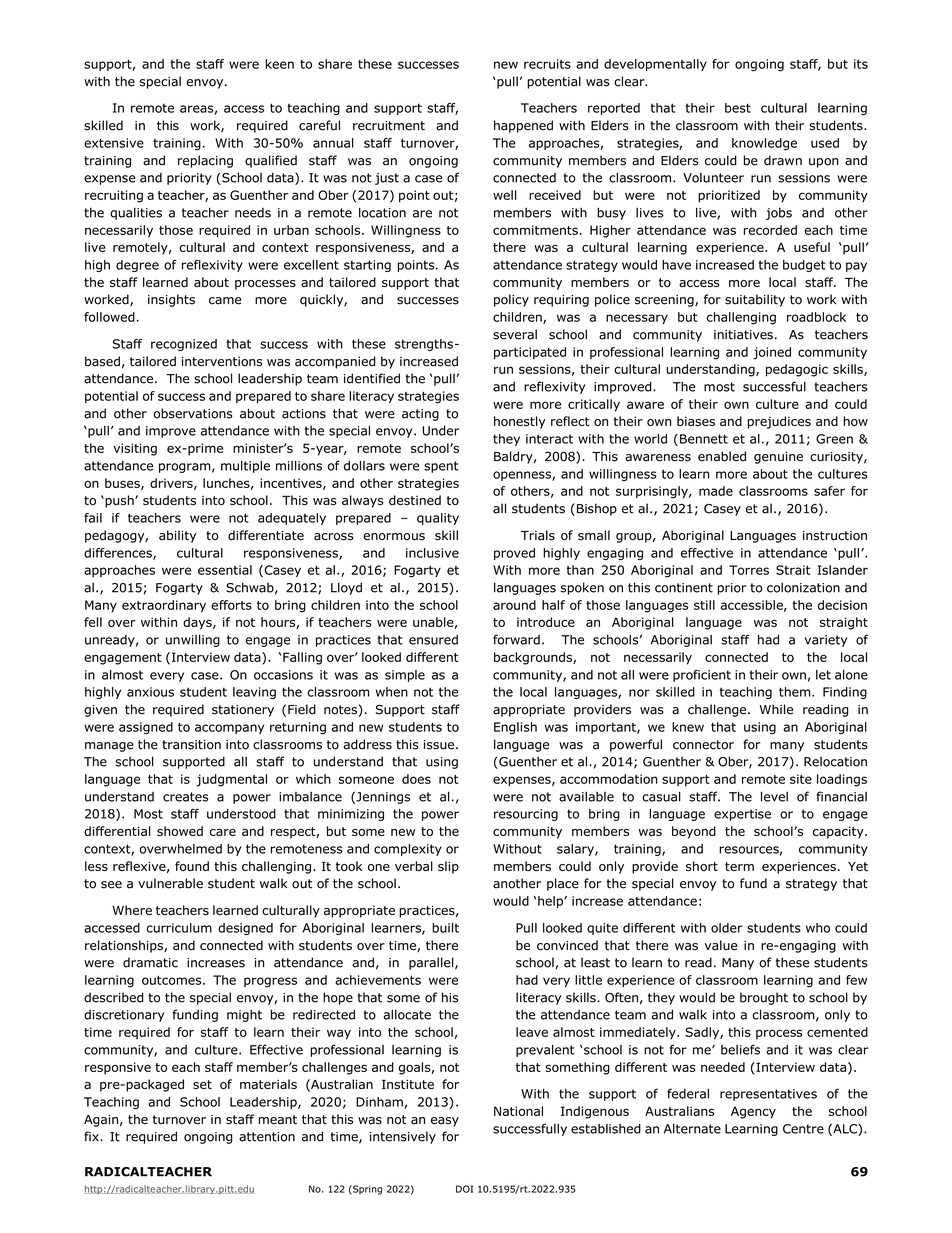  I want to click on Centre, so click(803, 1129).
